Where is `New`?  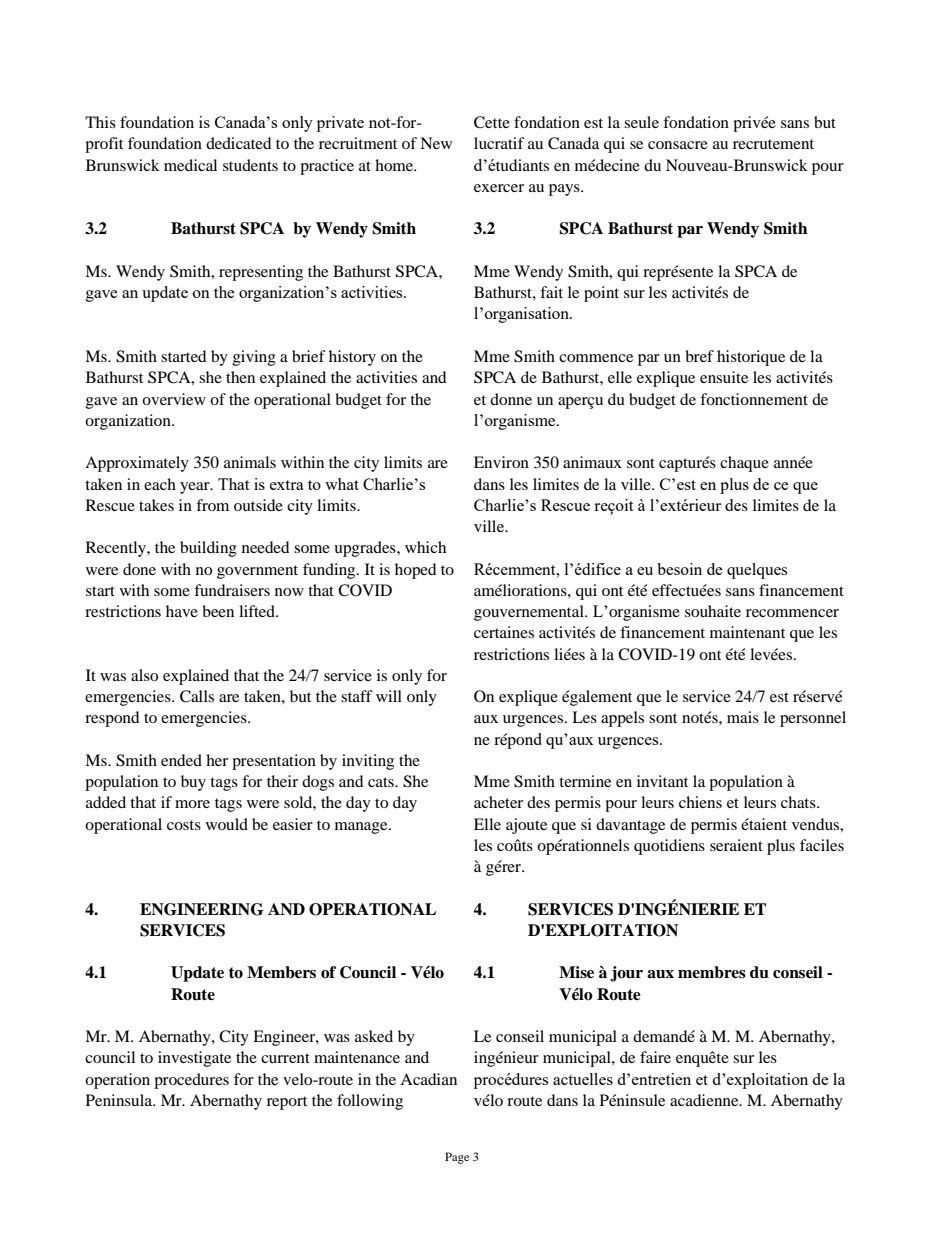 New is located at coordinates (436, 143).
